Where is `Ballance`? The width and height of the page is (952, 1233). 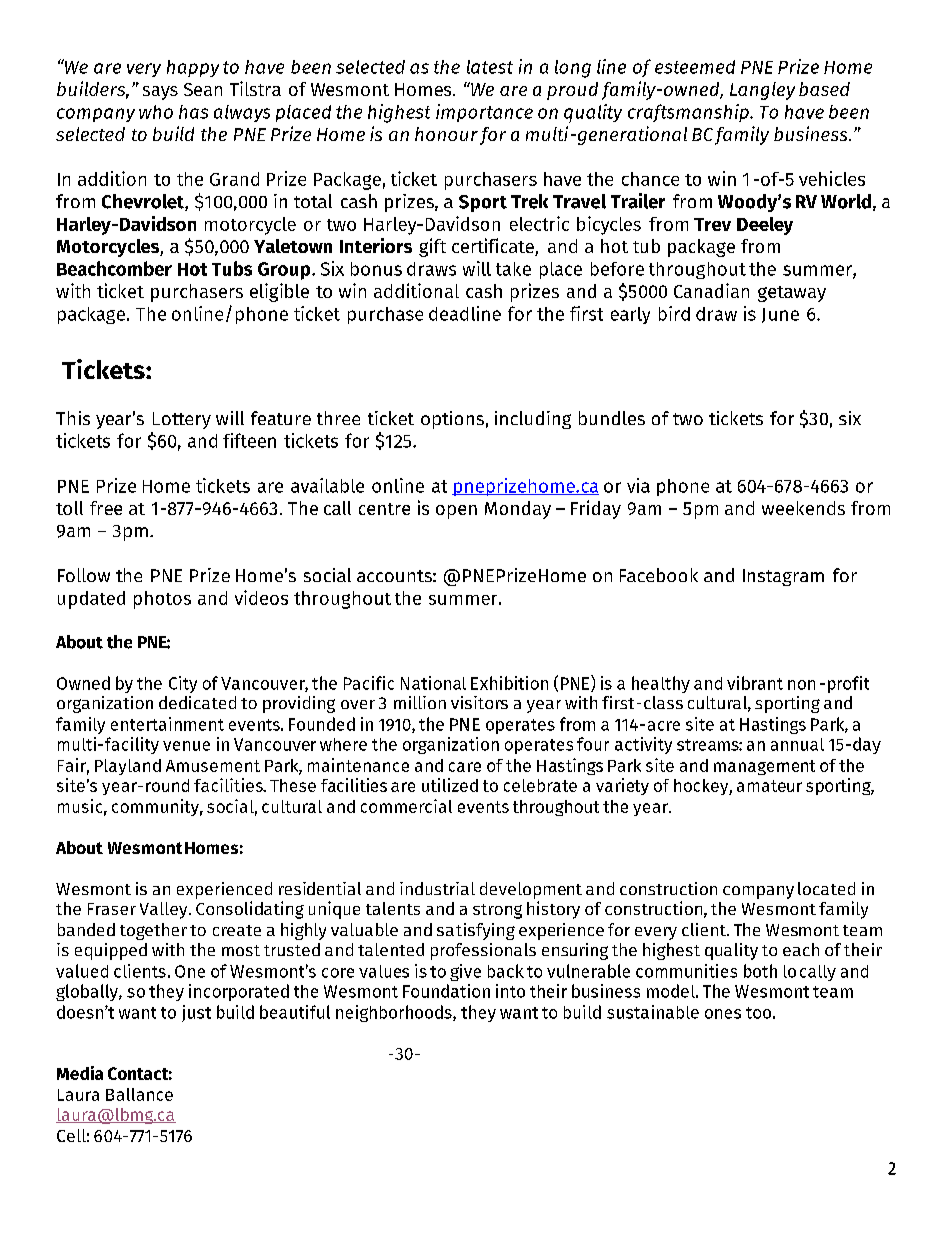 Ballance is located at coordinates (139, 1094).
